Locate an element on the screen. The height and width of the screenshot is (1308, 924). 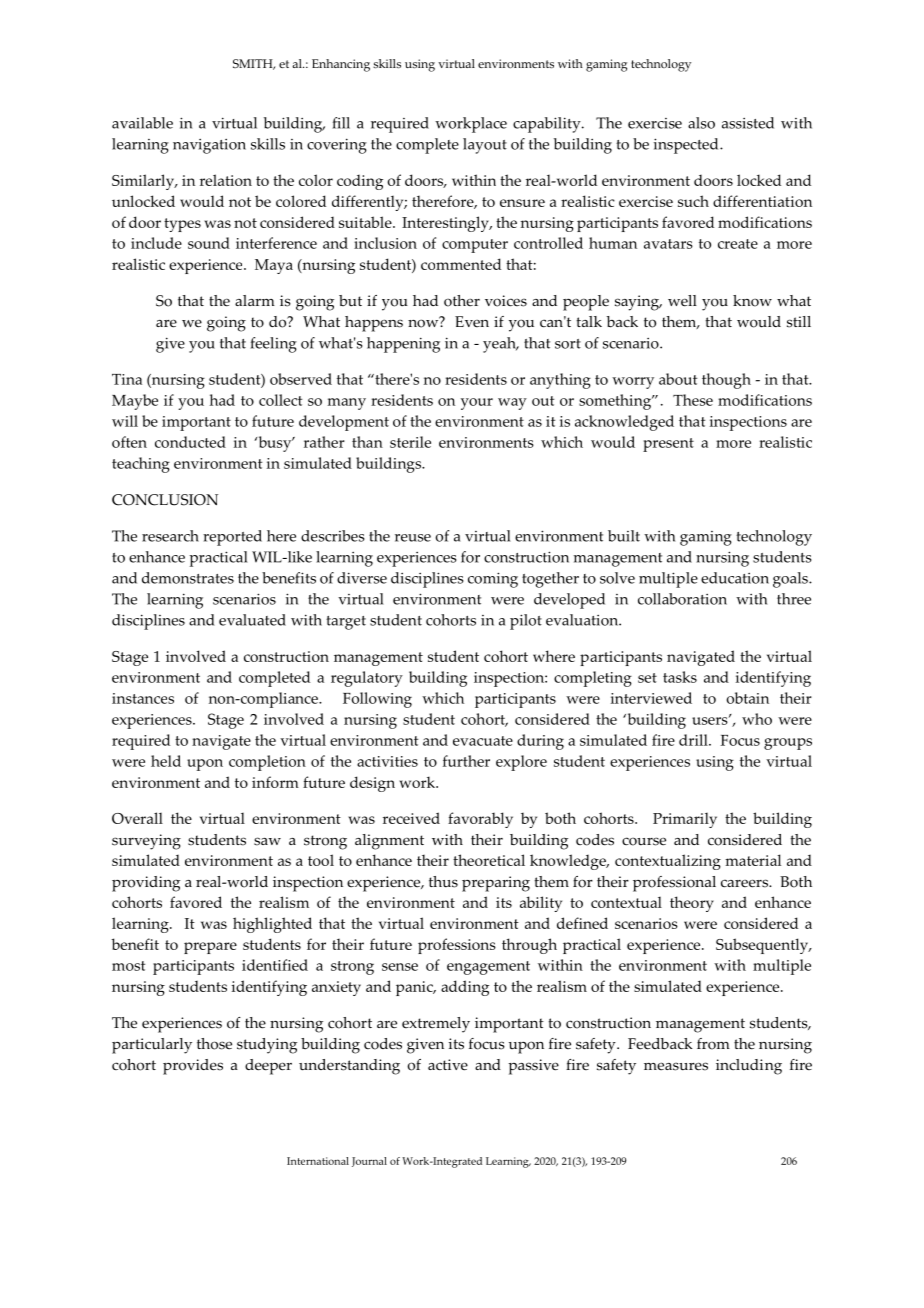
also is located at coordinates (701, 123).
